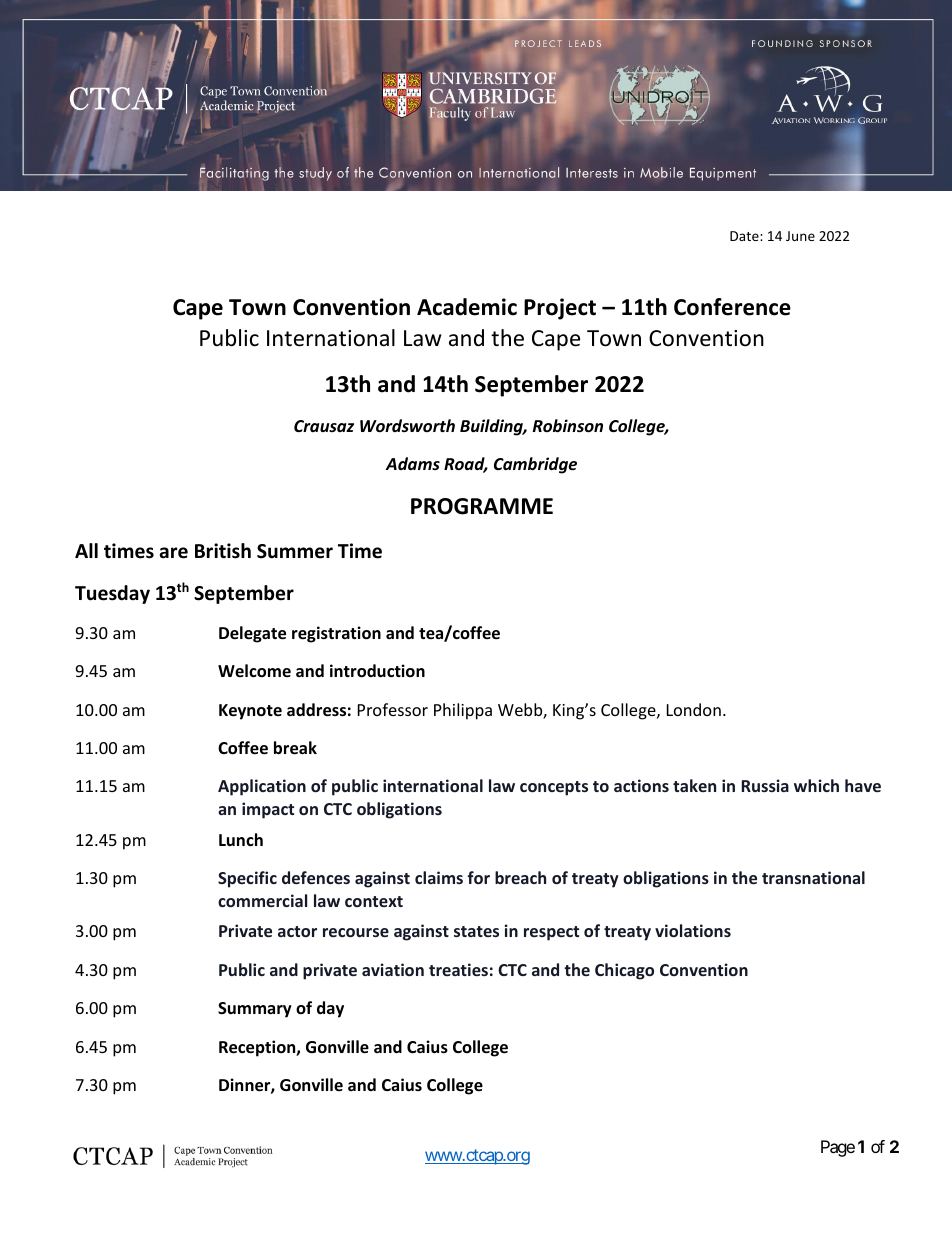  I want to click on transnational, so click(813, 877).
